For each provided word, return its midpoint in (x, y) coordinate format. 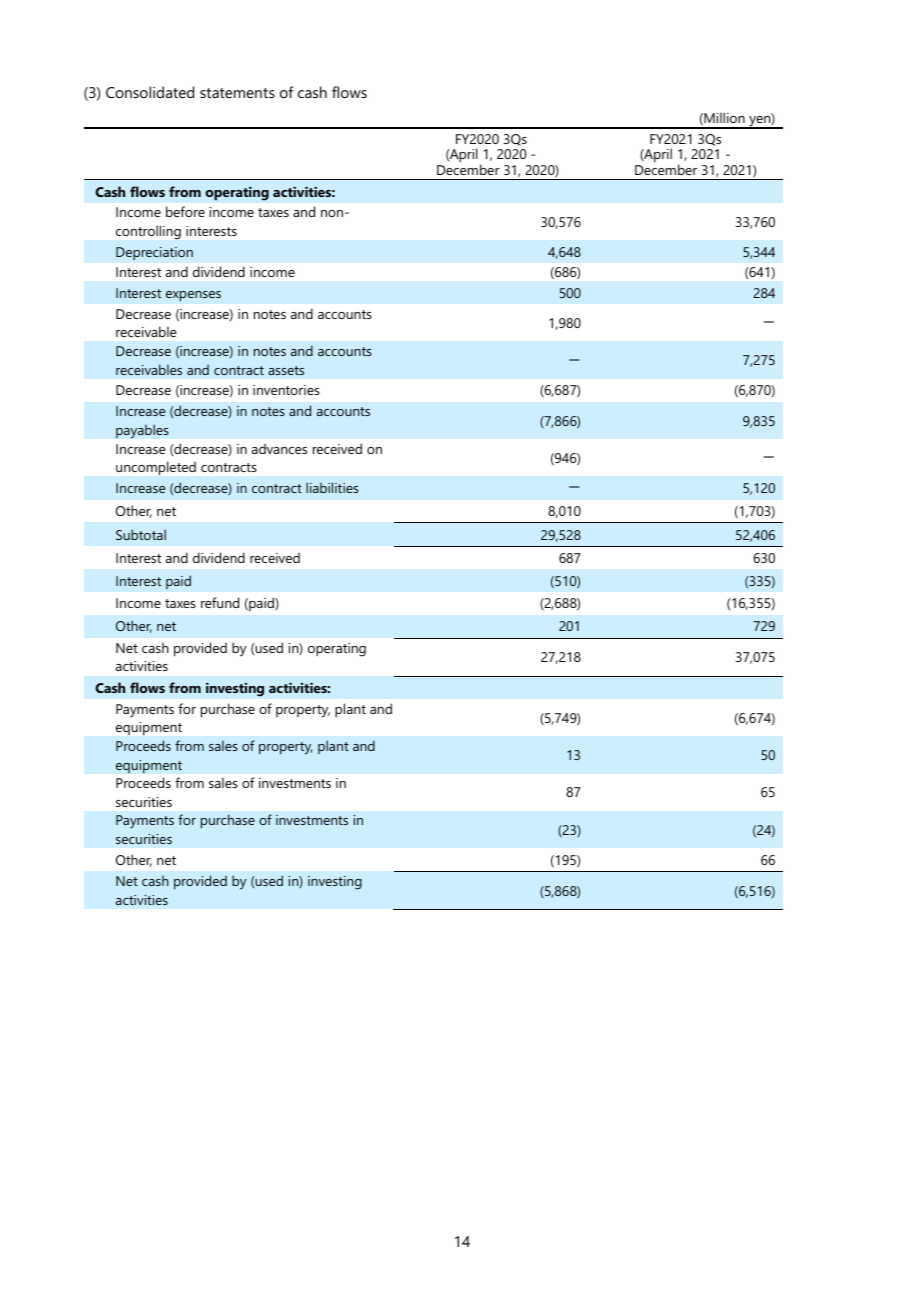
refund (220, 602)
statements (237, 93)
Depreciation (154, 254)
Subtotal (141, 534)
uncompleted (156, 468)
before (185, 211)
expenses (193, 296)
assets (286, 370)
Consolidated (150, 92)
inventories (286, 390)
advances (279, 448)
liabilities (332, 487)
